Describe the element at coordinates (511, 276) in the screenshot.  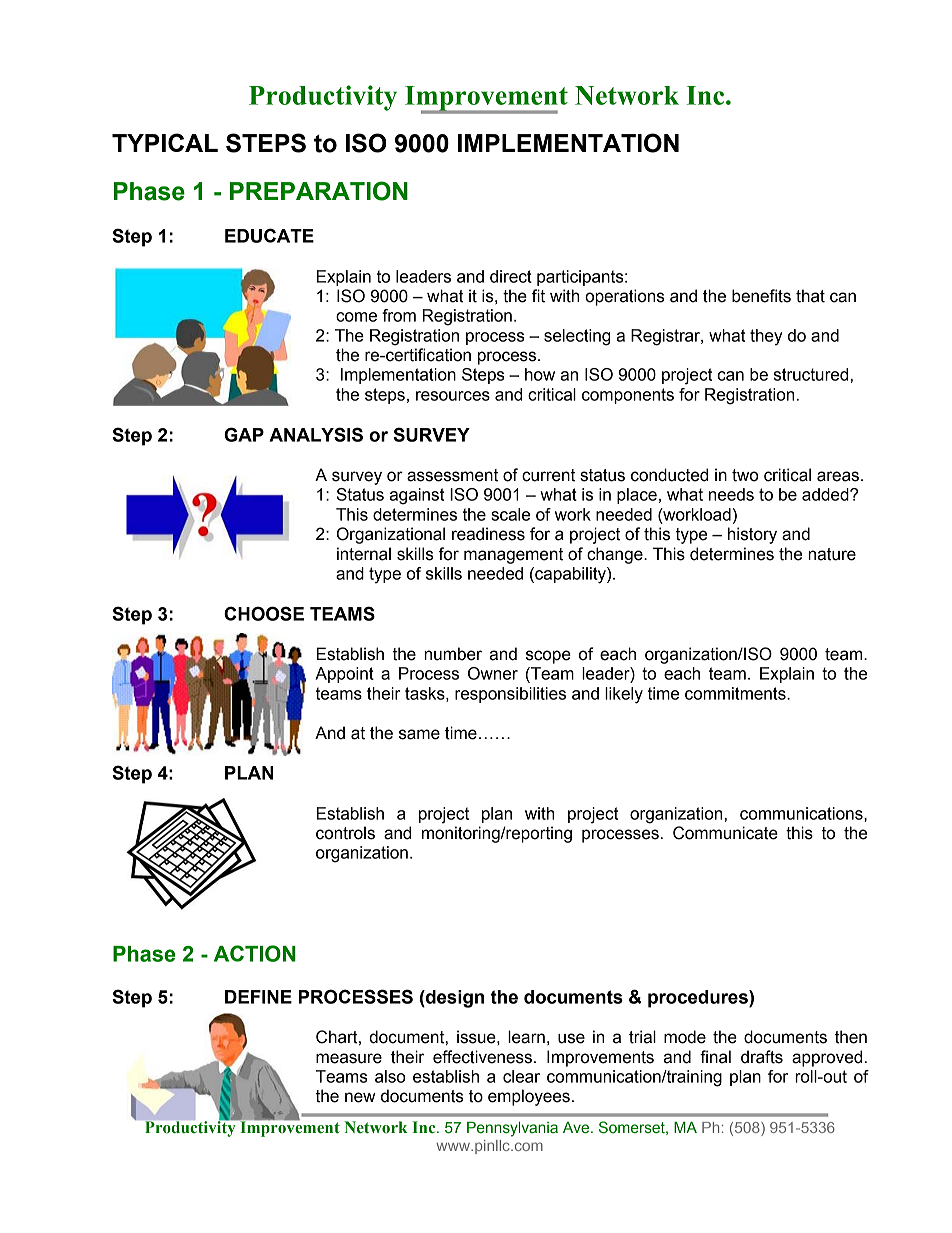
I see `direct` at that location.
